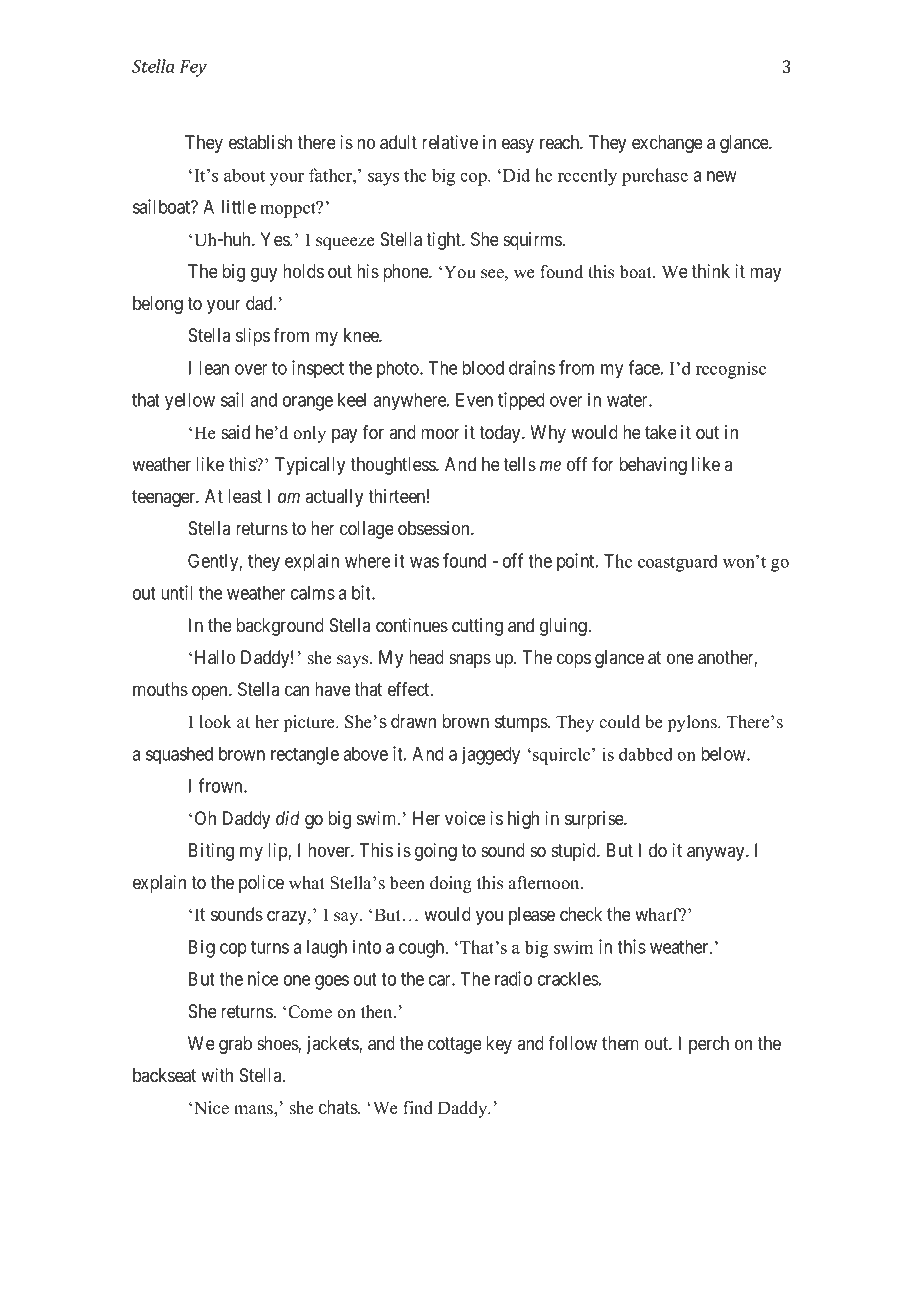 The height and width of the document is (1308, 924). Describe the element at coordinates (731, 370) in the document. I see `recognise` at that location.
